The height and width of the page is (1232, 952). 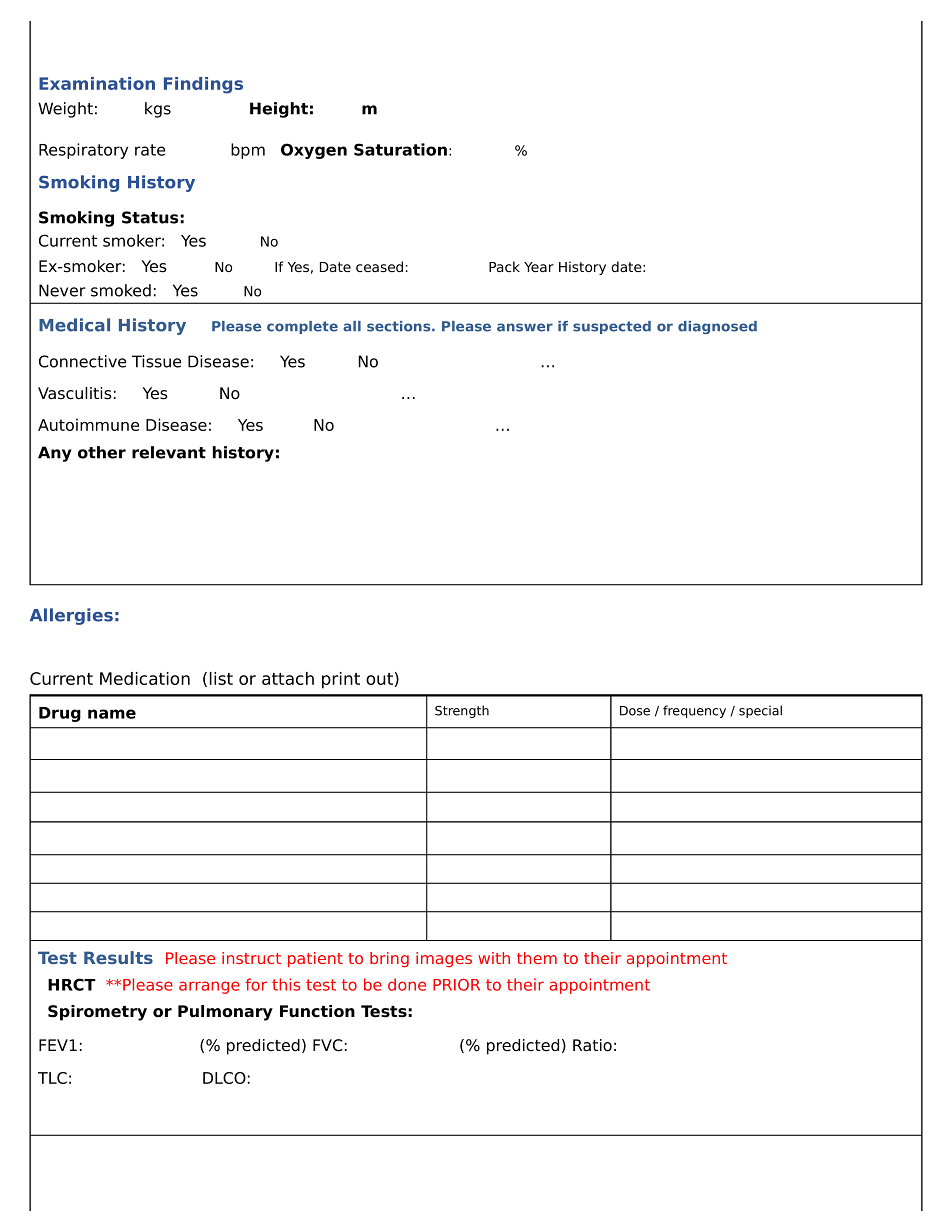 I want to click on sections, so click(x=400, y=326).
